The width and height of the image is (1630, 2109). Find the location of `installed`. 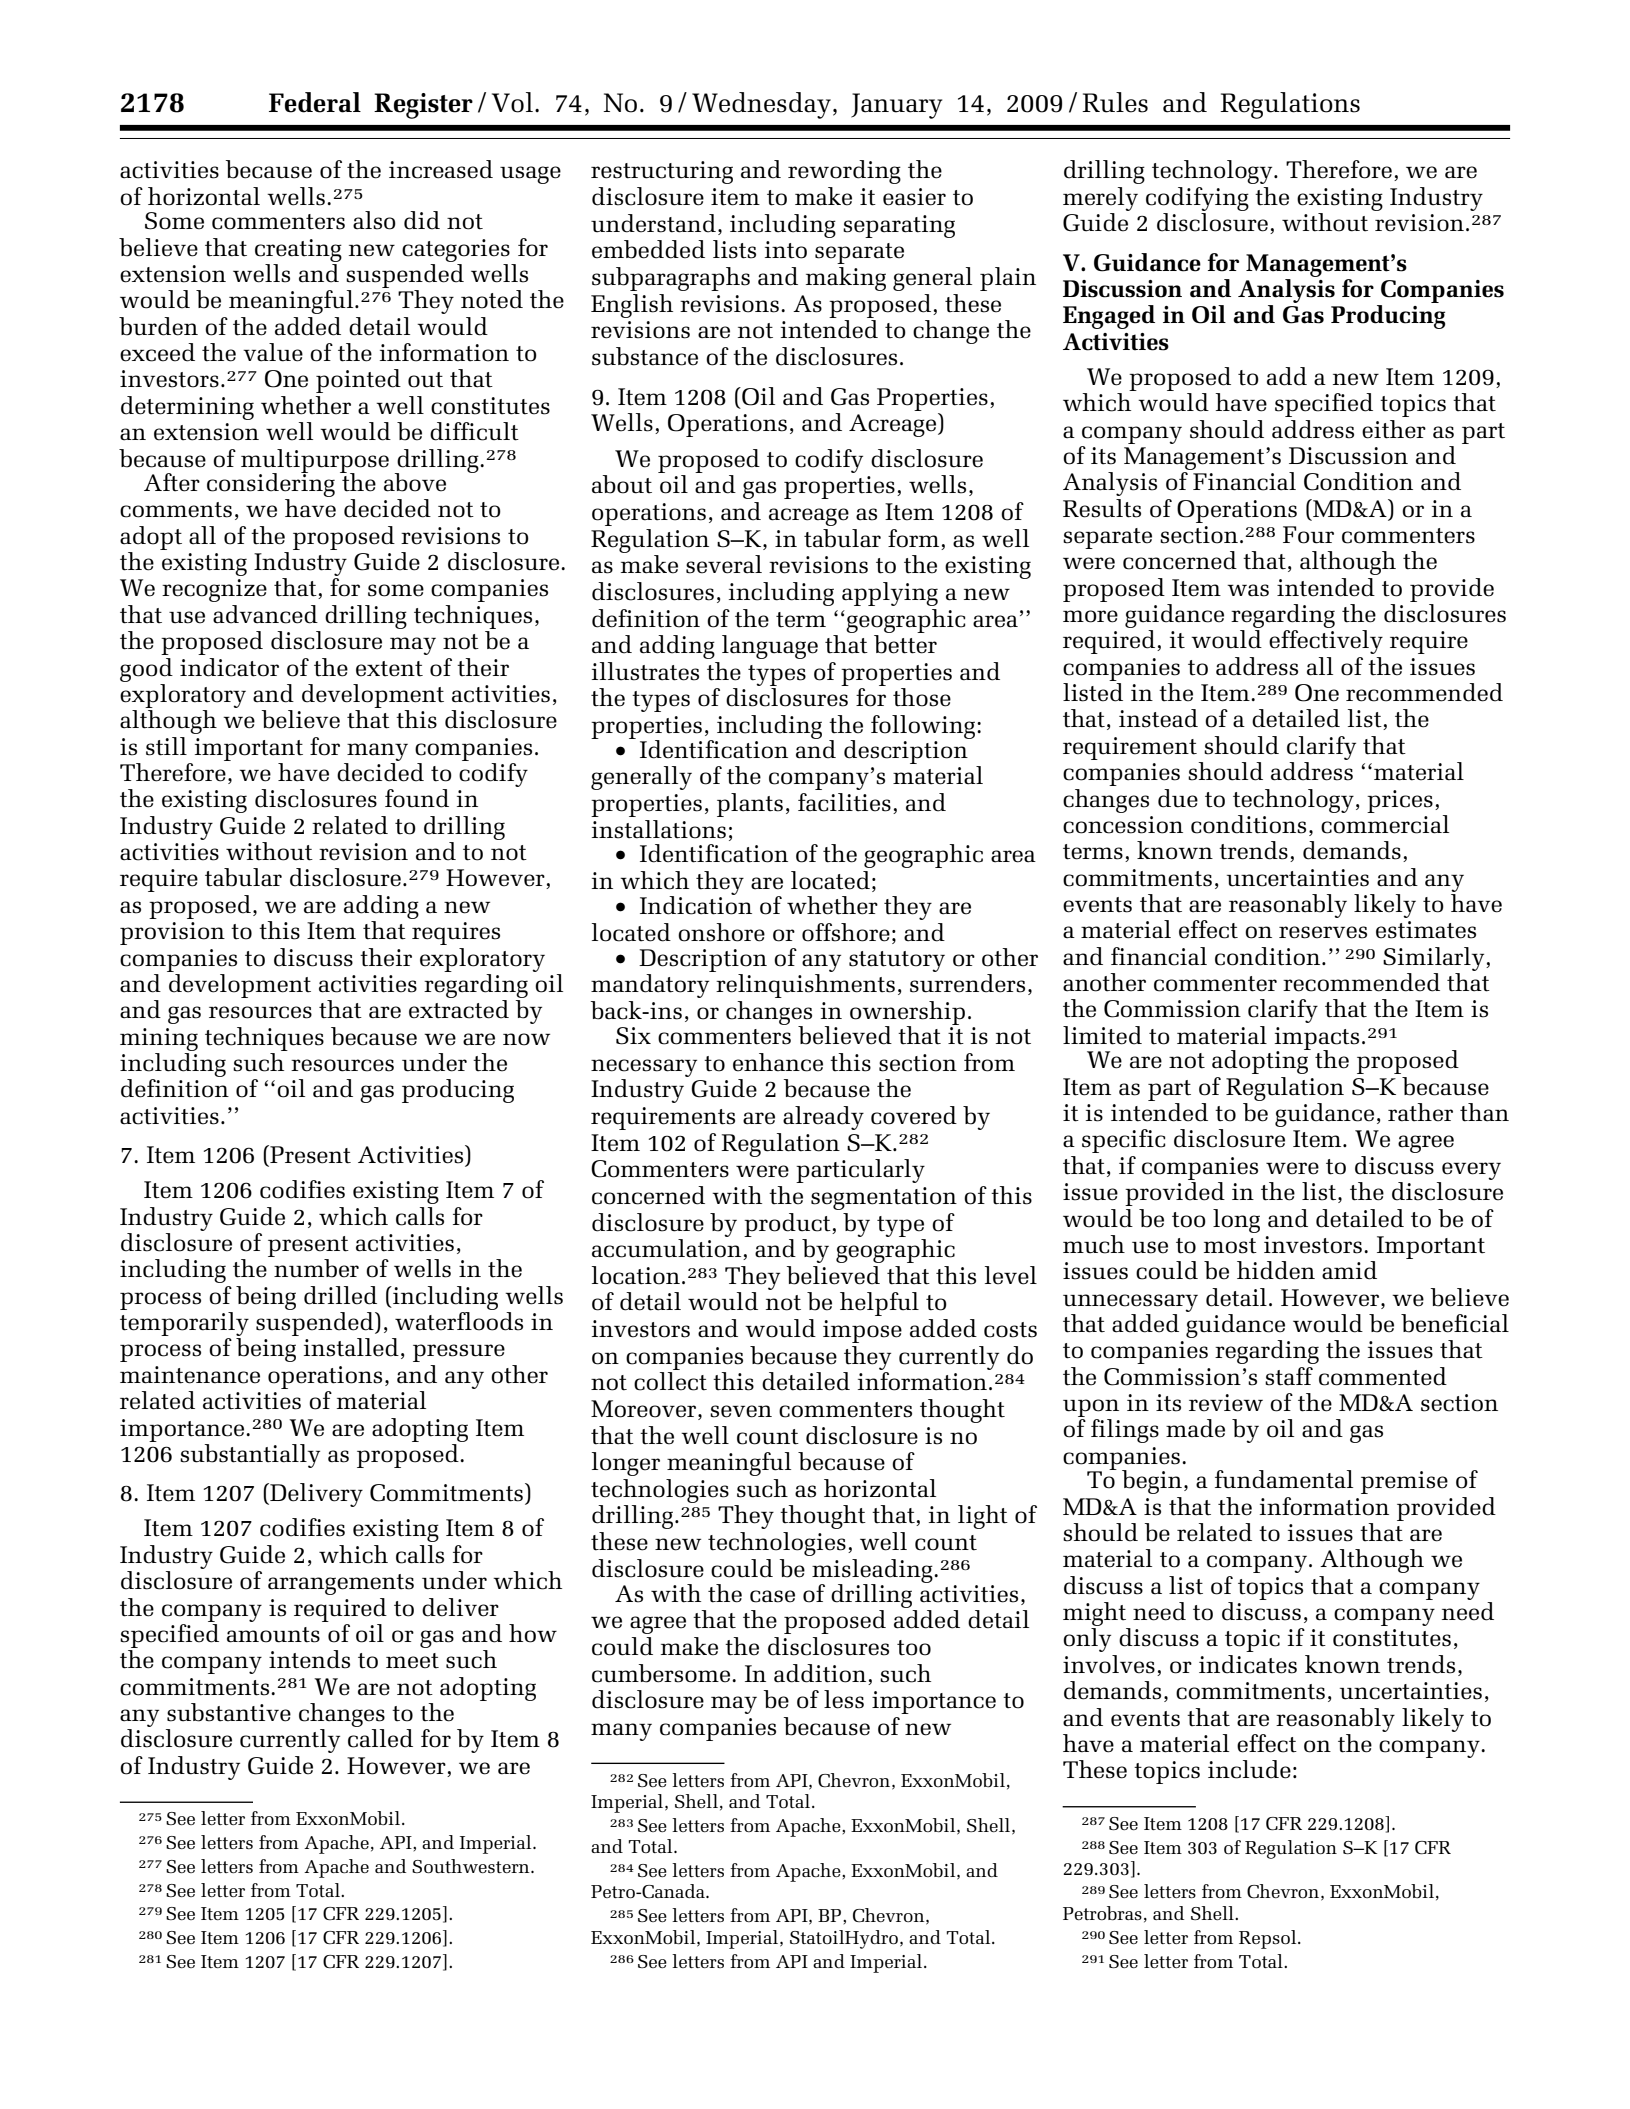

installed is located at coordinates (351, 1347).
